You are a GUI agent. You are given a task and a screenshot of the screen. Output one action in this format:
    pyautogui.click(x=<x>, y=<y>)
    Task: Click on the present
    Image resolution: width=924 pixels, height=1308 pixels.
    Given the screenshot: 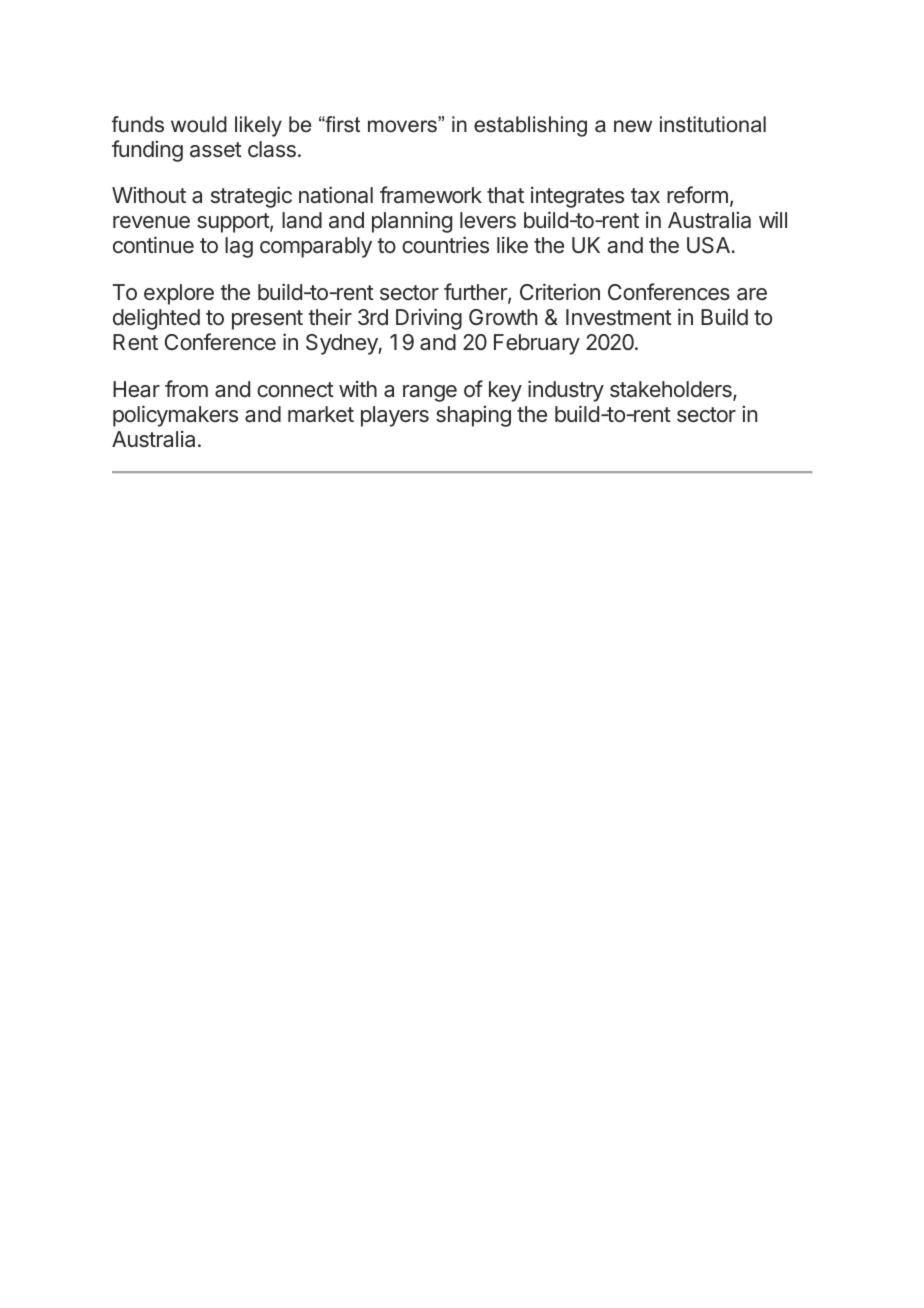 What is the action you would take?
    pyautogui.click(x=267, y=320)
